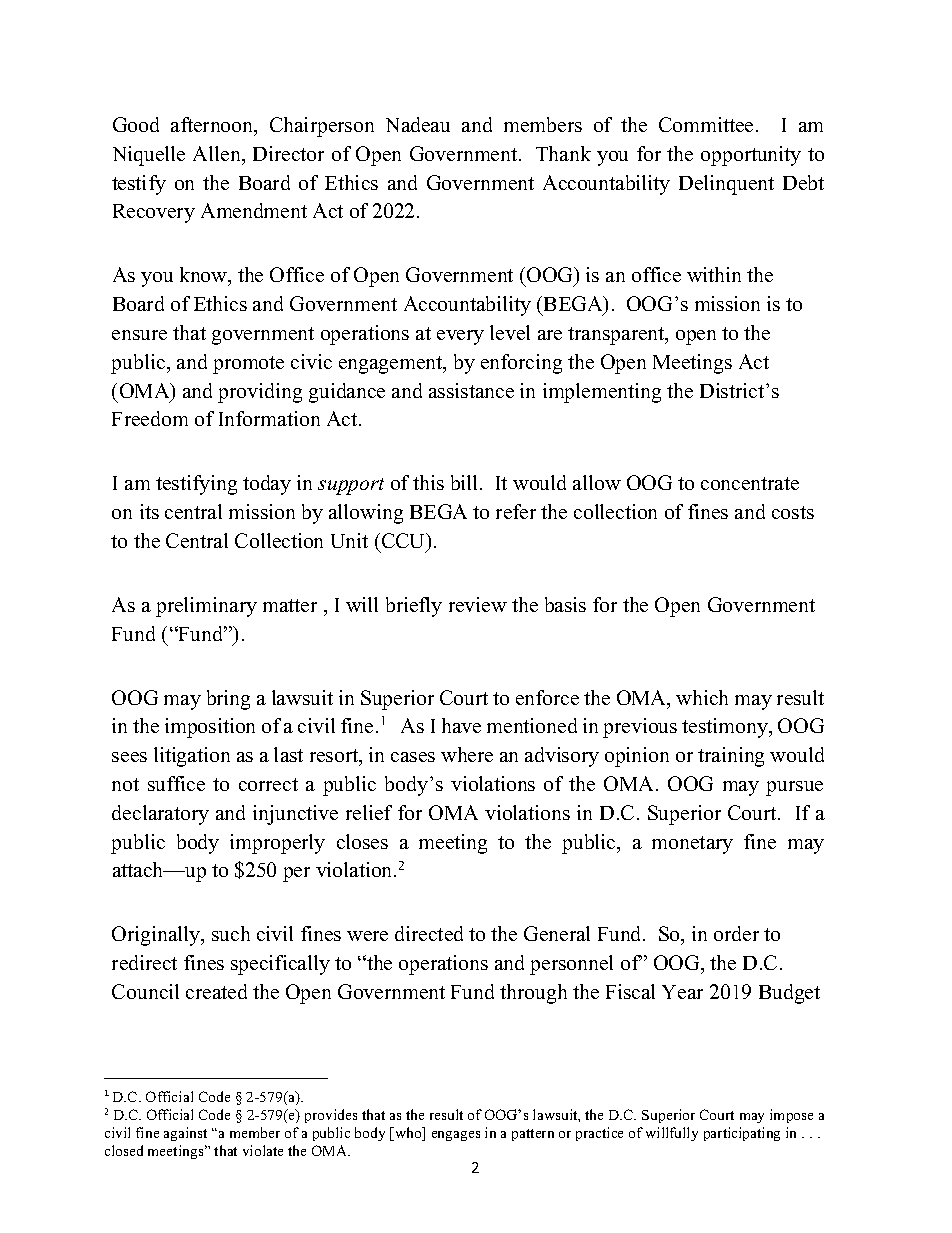 Image resolution: width=952 pixels, height=1233 pixels. Describe the element at coordinates (750, 483) in the screenshot. I see `concentrate` at that location.
